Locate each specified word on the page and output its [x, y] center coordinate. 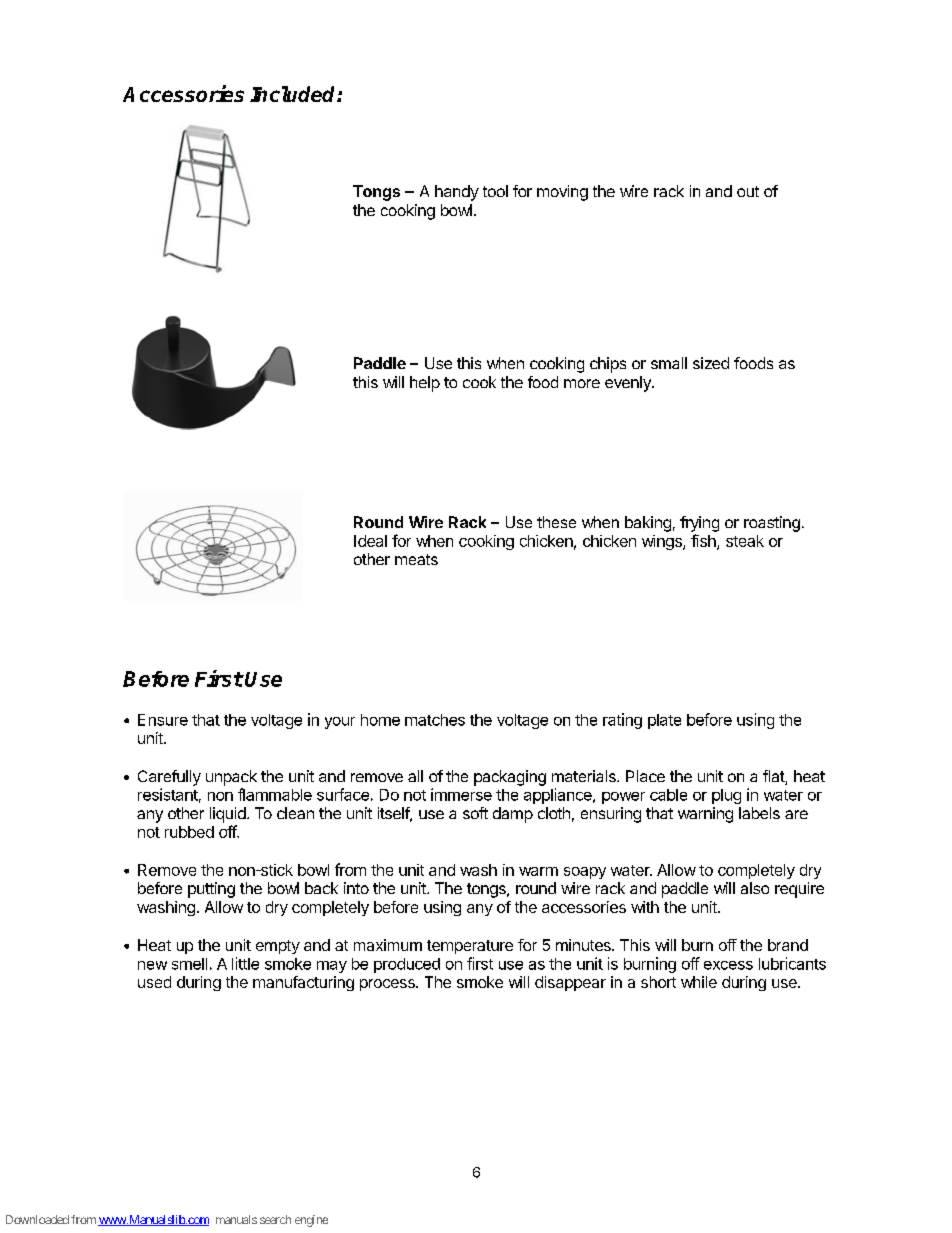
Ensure [163, 720]
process [388, 985]
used [154, 982]
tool [495, 191]
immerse [461, 794]
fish [704, 542]
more [582, 383]
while [699, 982]
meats [416, 559]
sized [711, 363]
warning [705, 815]
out [748, 191]
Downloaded [37, 1219]
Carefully [169, 778]
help [425, 384]
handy [457, 193]
